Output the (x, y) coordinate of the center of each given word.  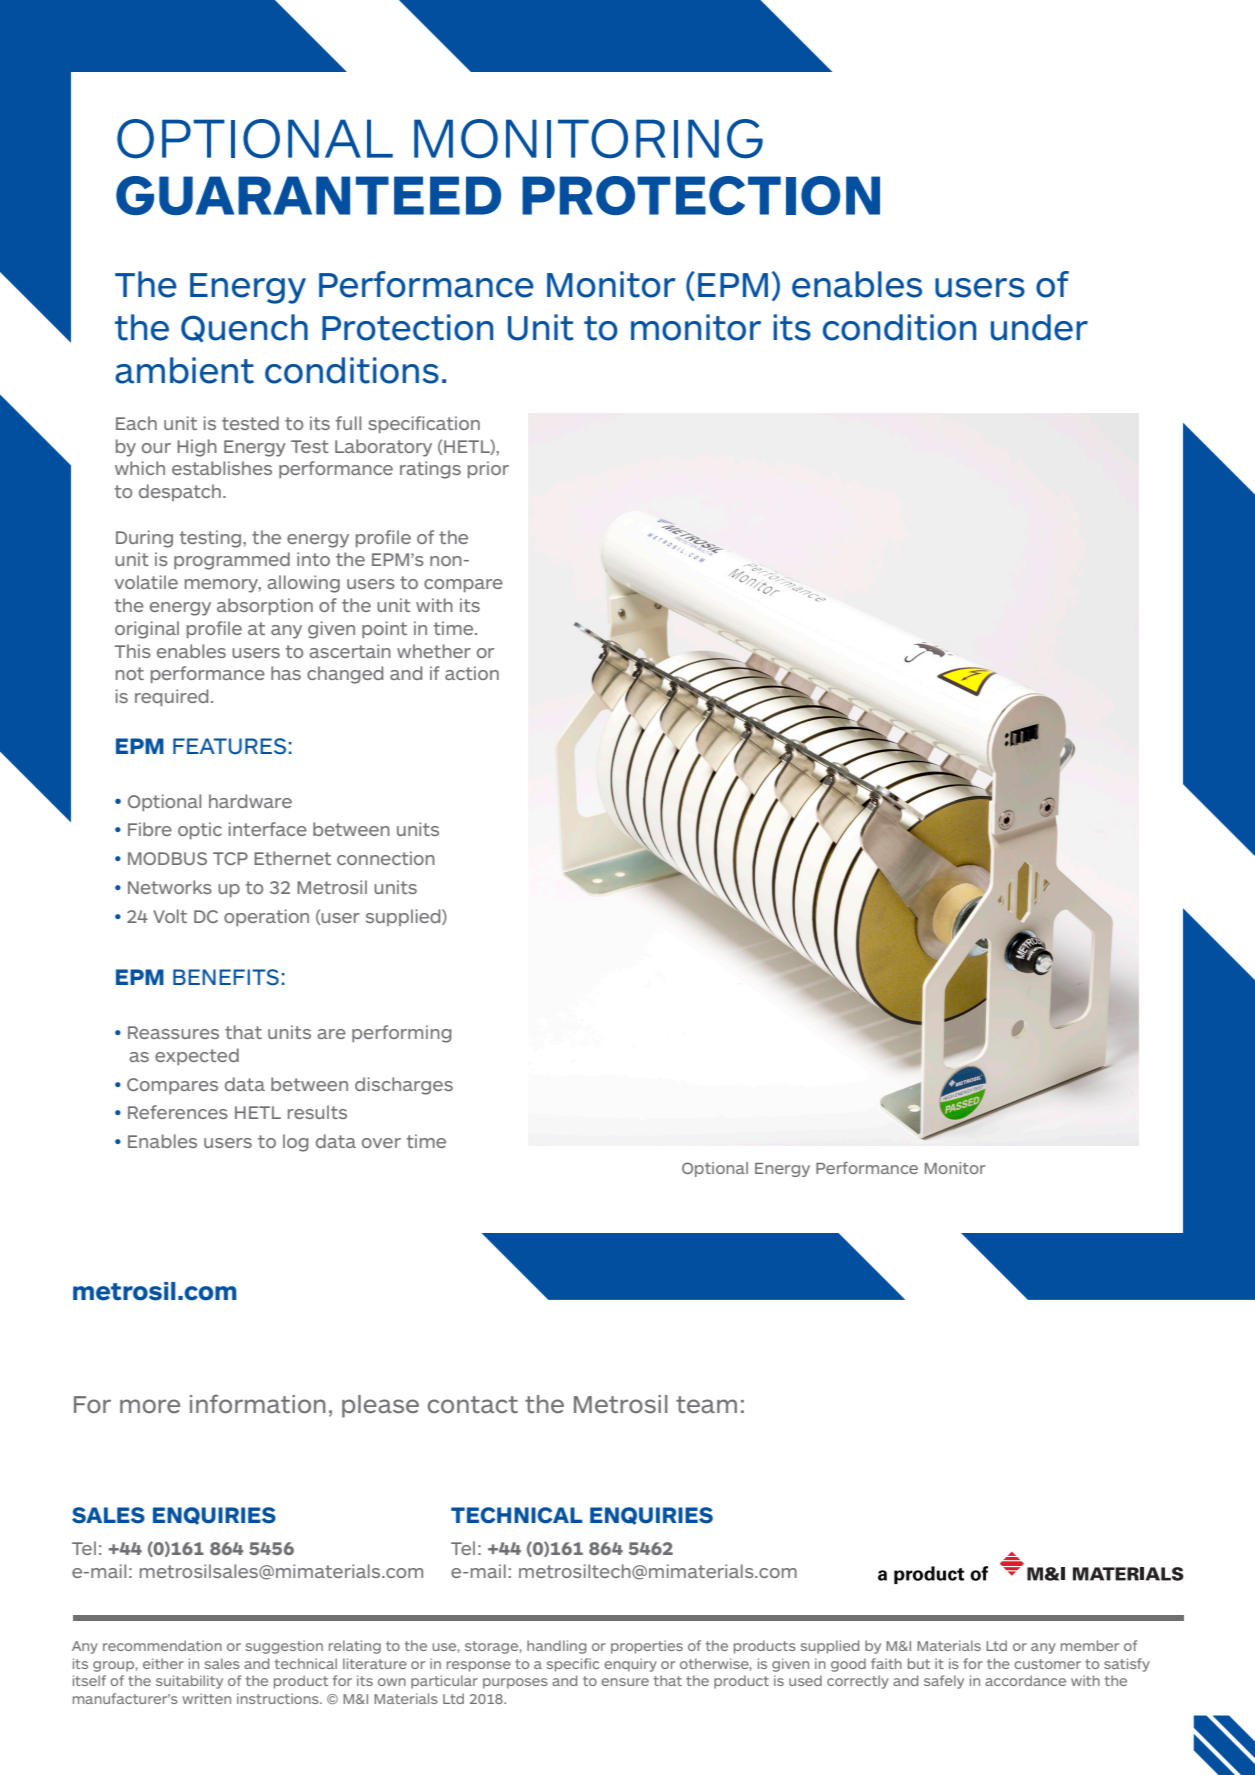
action (472, 673)
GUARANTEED (308, 195)
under (1039, 327)
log (296, 1143)
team (706, 1404)
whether (434, 651)
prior (488, 469)
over (381, 1143)
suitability (189, 1682)
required (171, 697)
